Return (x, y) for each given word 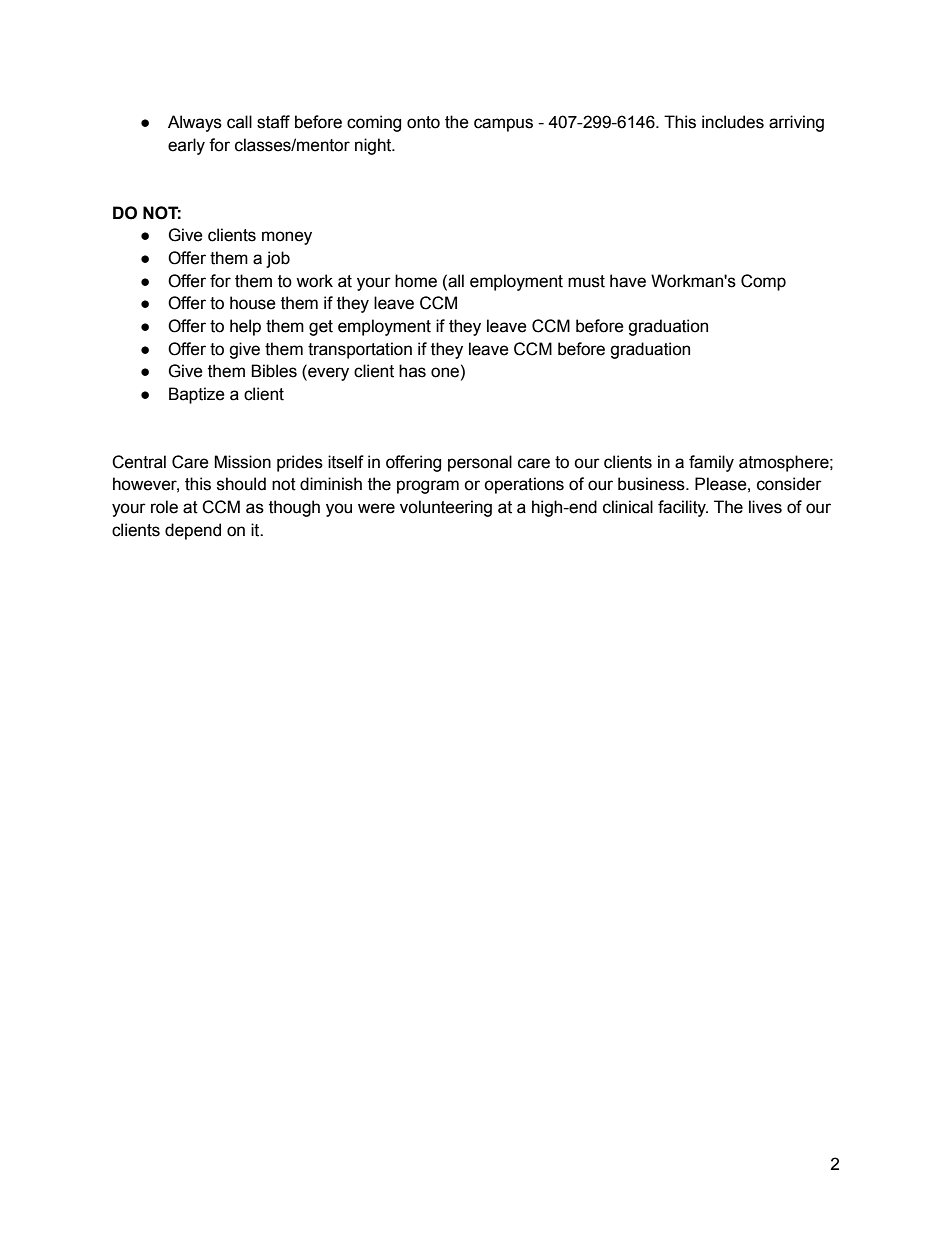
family (711, 463)
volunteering (446, 508)
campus (503, 125)
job (278, 259)
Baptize (197, 395)
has (412, 371)
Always (195, 123)
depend (193, 531)
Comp (763, 282)
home (416, 281)
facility (683, 508)
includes (733, 122)
